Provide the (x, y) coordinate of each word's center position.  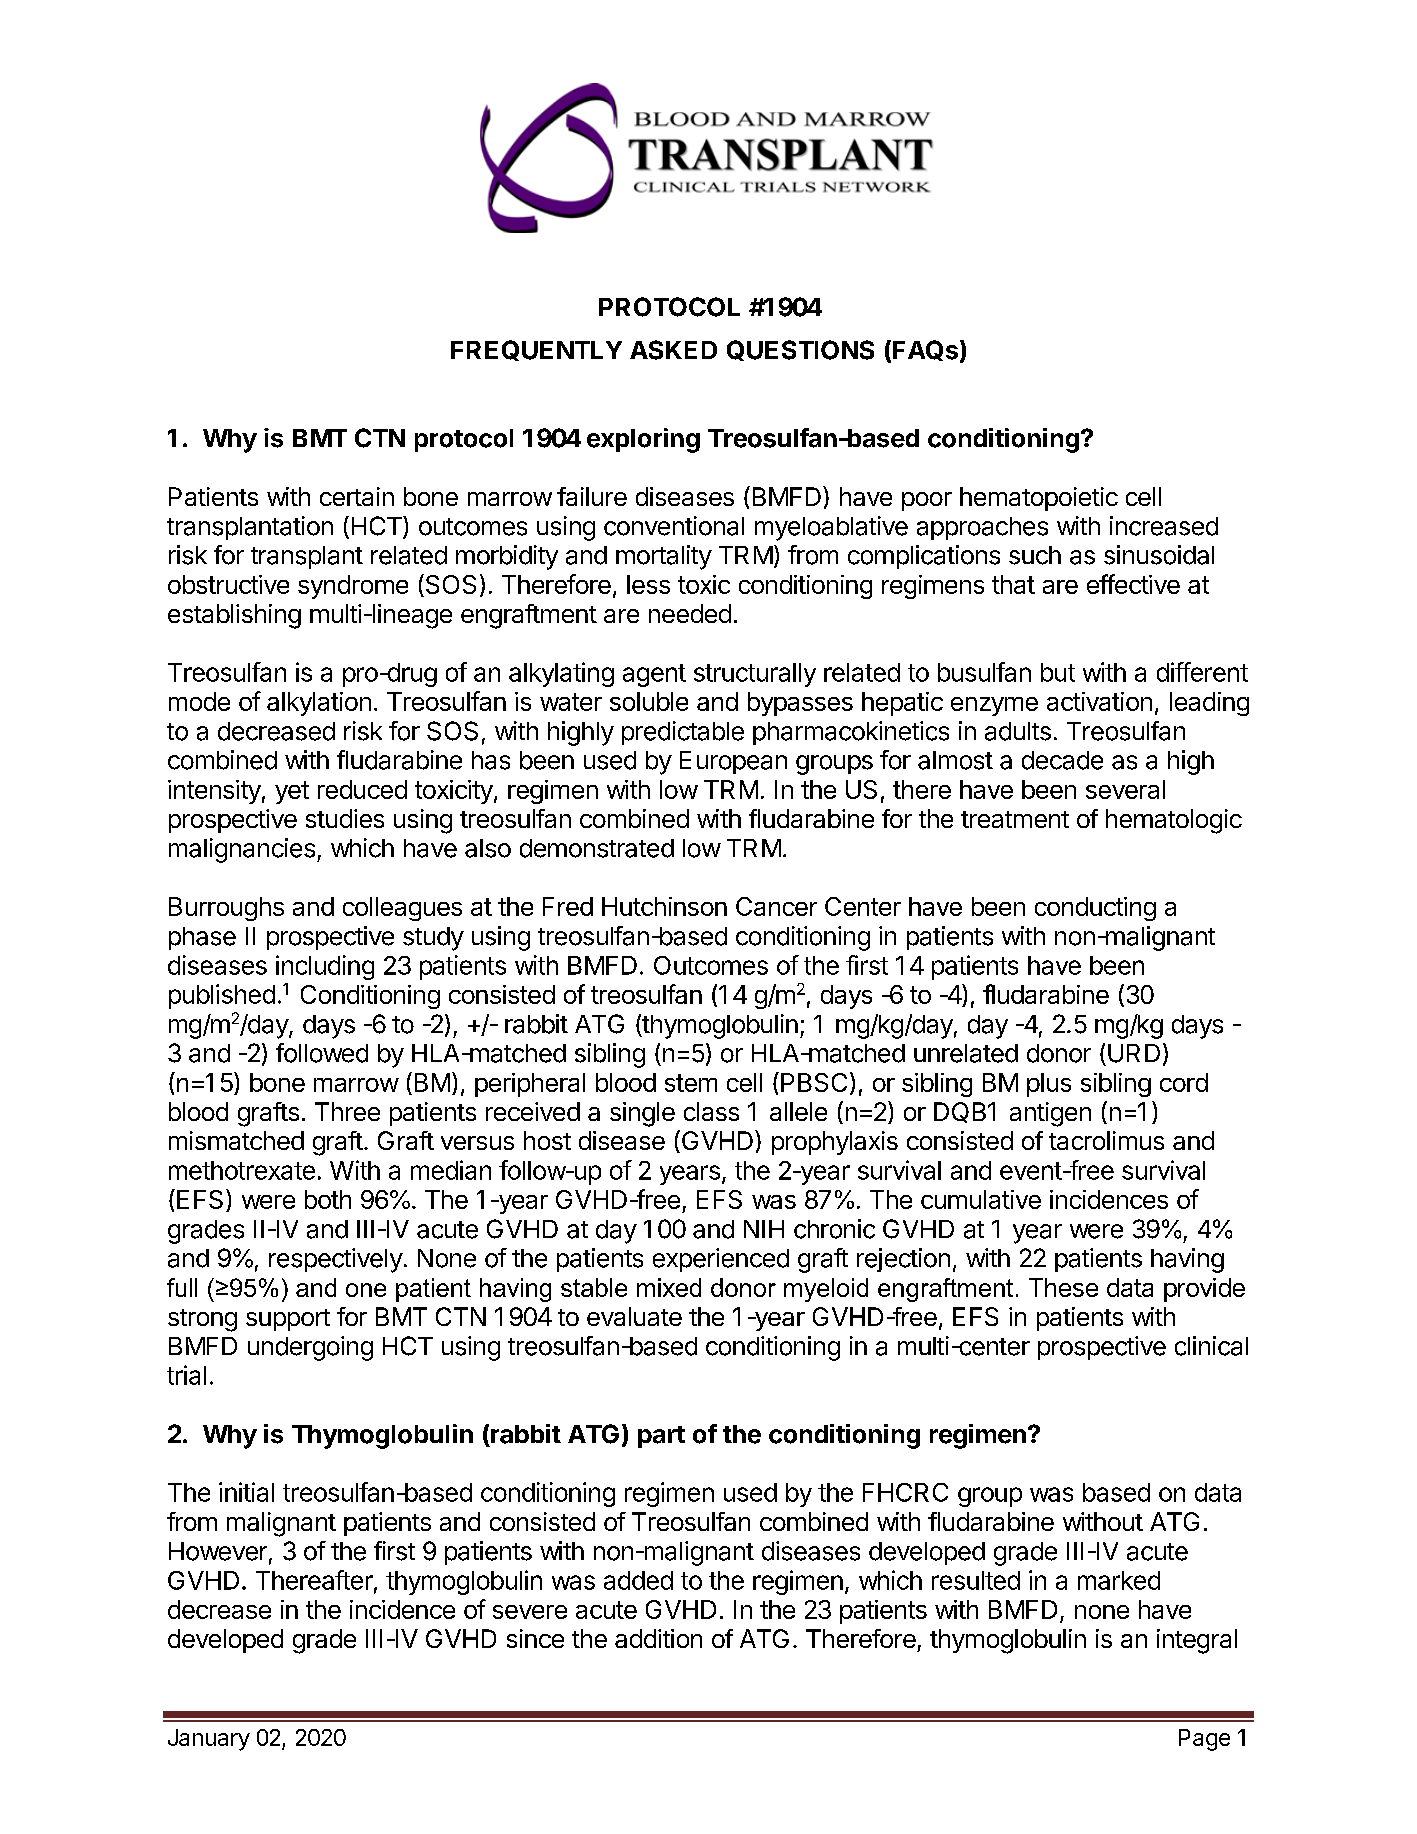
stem (691, 1083)
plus (1049, 1085)
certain (357, 496)
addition (658, 1638)
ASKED (673, 350)
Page (1204, 1740)
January (209, 1740)
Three (347, 1111)
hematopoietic (1039, 499)
